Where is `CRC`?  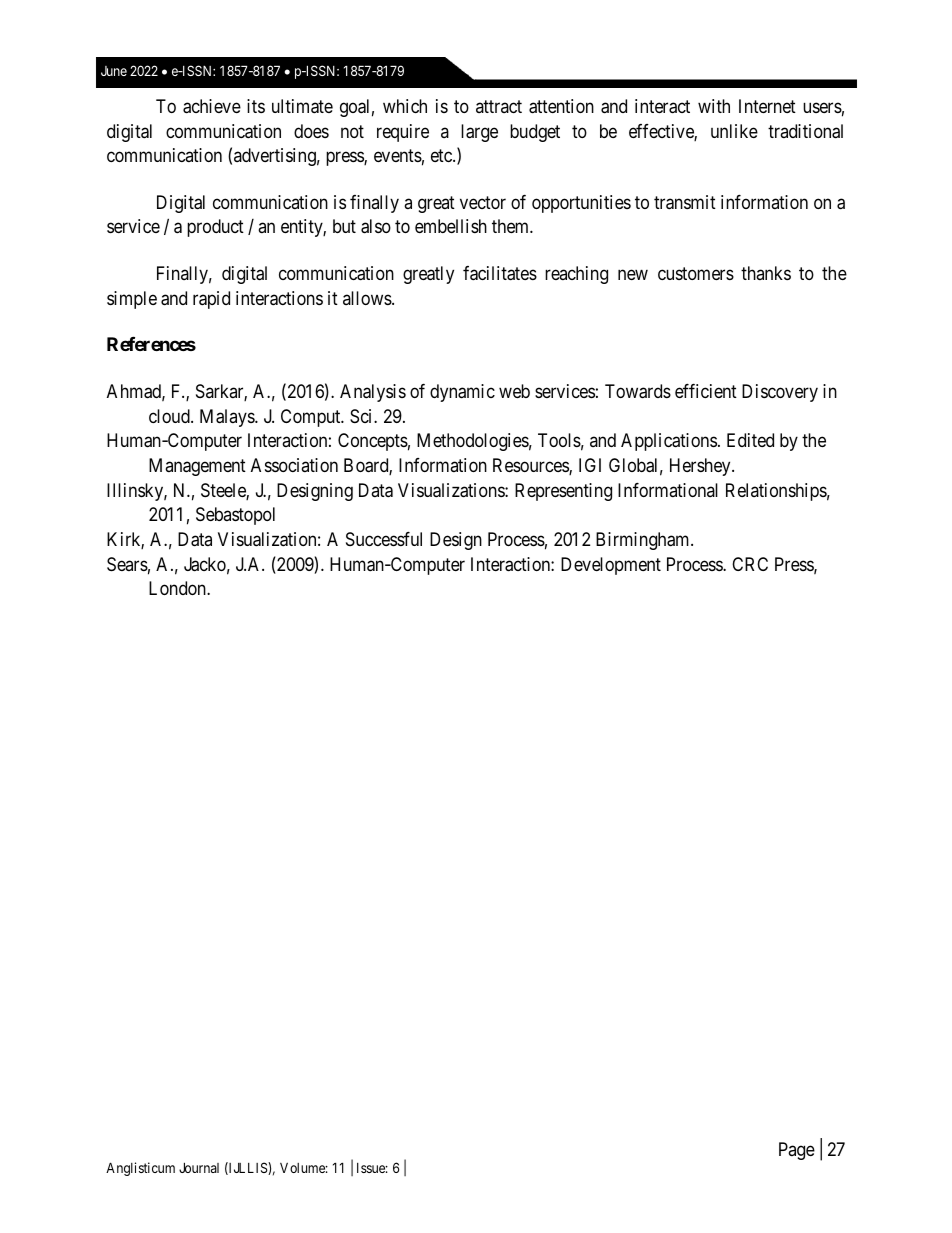 CRC is located at coordinates (750, 564).
